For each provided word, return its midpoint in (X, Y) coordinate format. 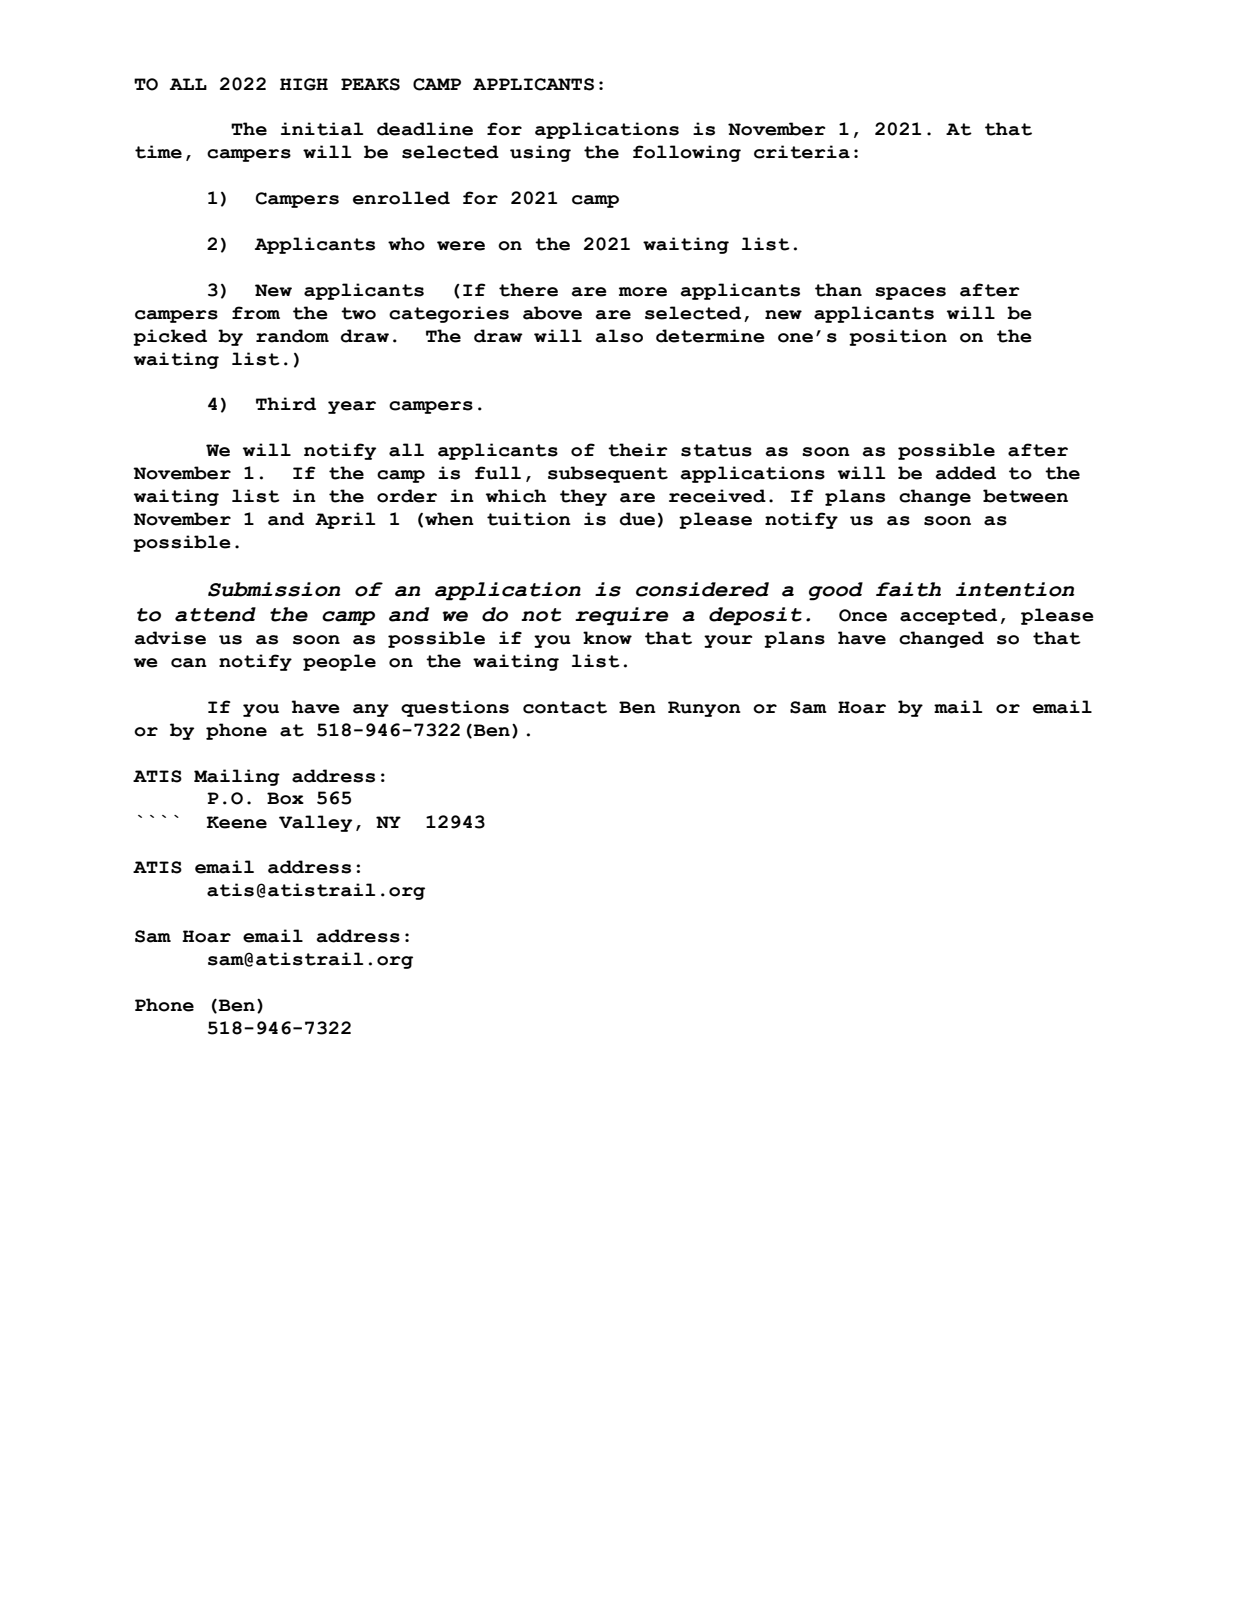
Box (285, 798)
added (965, 473)
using (540, 153)
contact (565, 707)
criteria (802, 152)
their (637, 450)
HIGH (304, 84)
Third (286, 404)
